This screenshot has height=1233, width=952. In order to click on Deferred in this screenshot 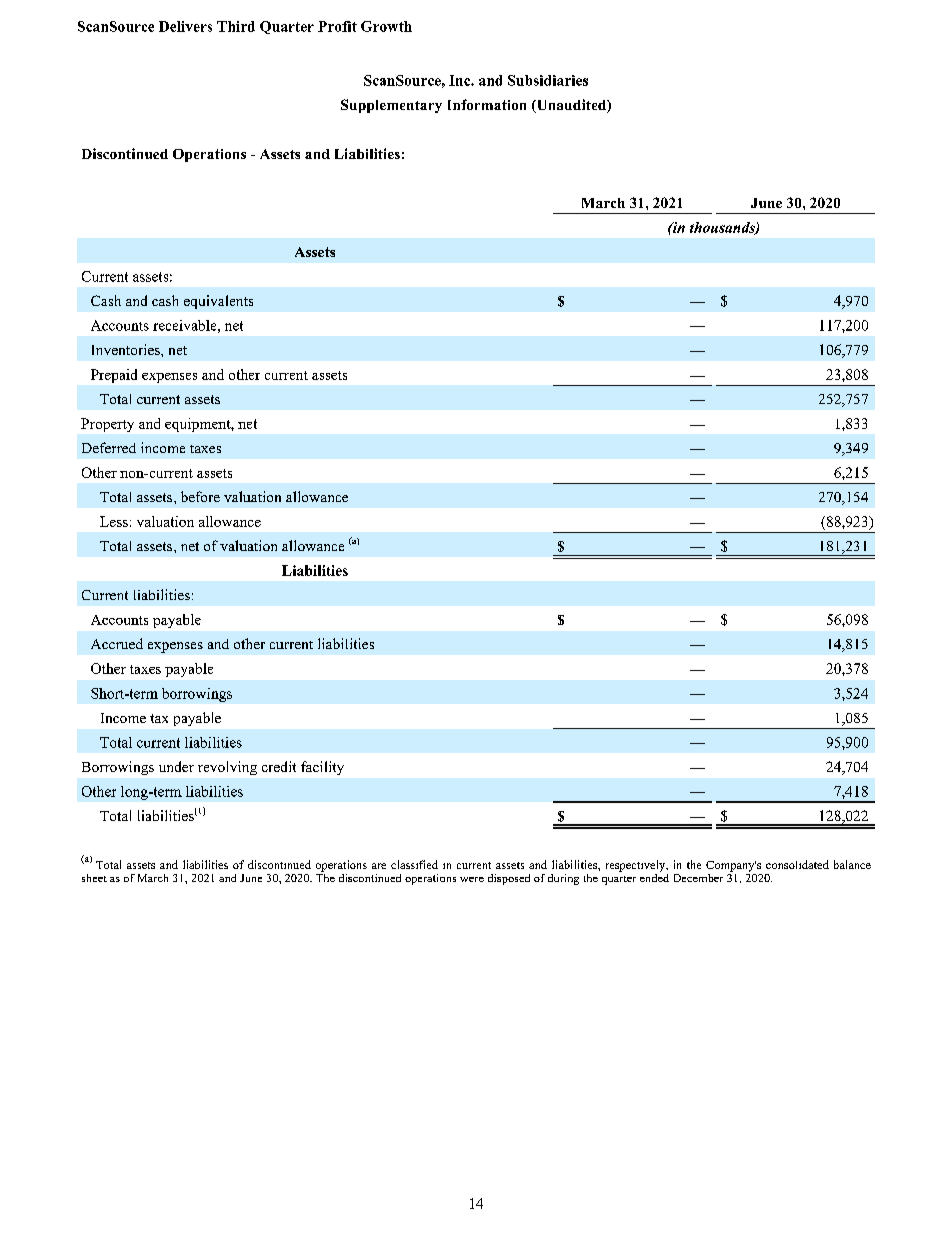, I will do `click(109, 447)`.
